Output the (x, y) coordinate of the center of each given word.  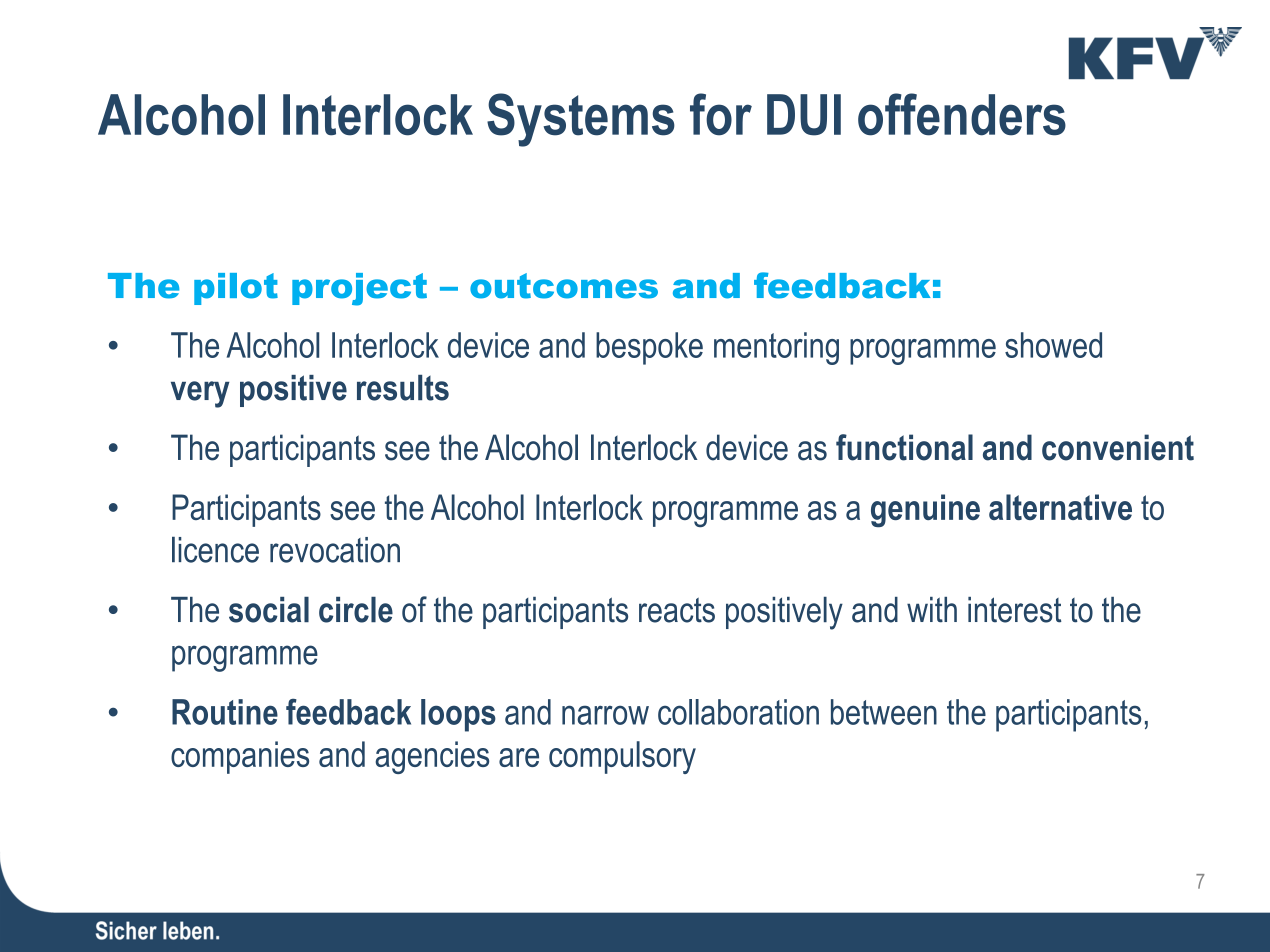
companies (240, 757)
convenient (1118, 447)
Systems (581, 120)
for (721, 114)
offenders (962, 114)
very (200, 394)
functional (904, 447)
